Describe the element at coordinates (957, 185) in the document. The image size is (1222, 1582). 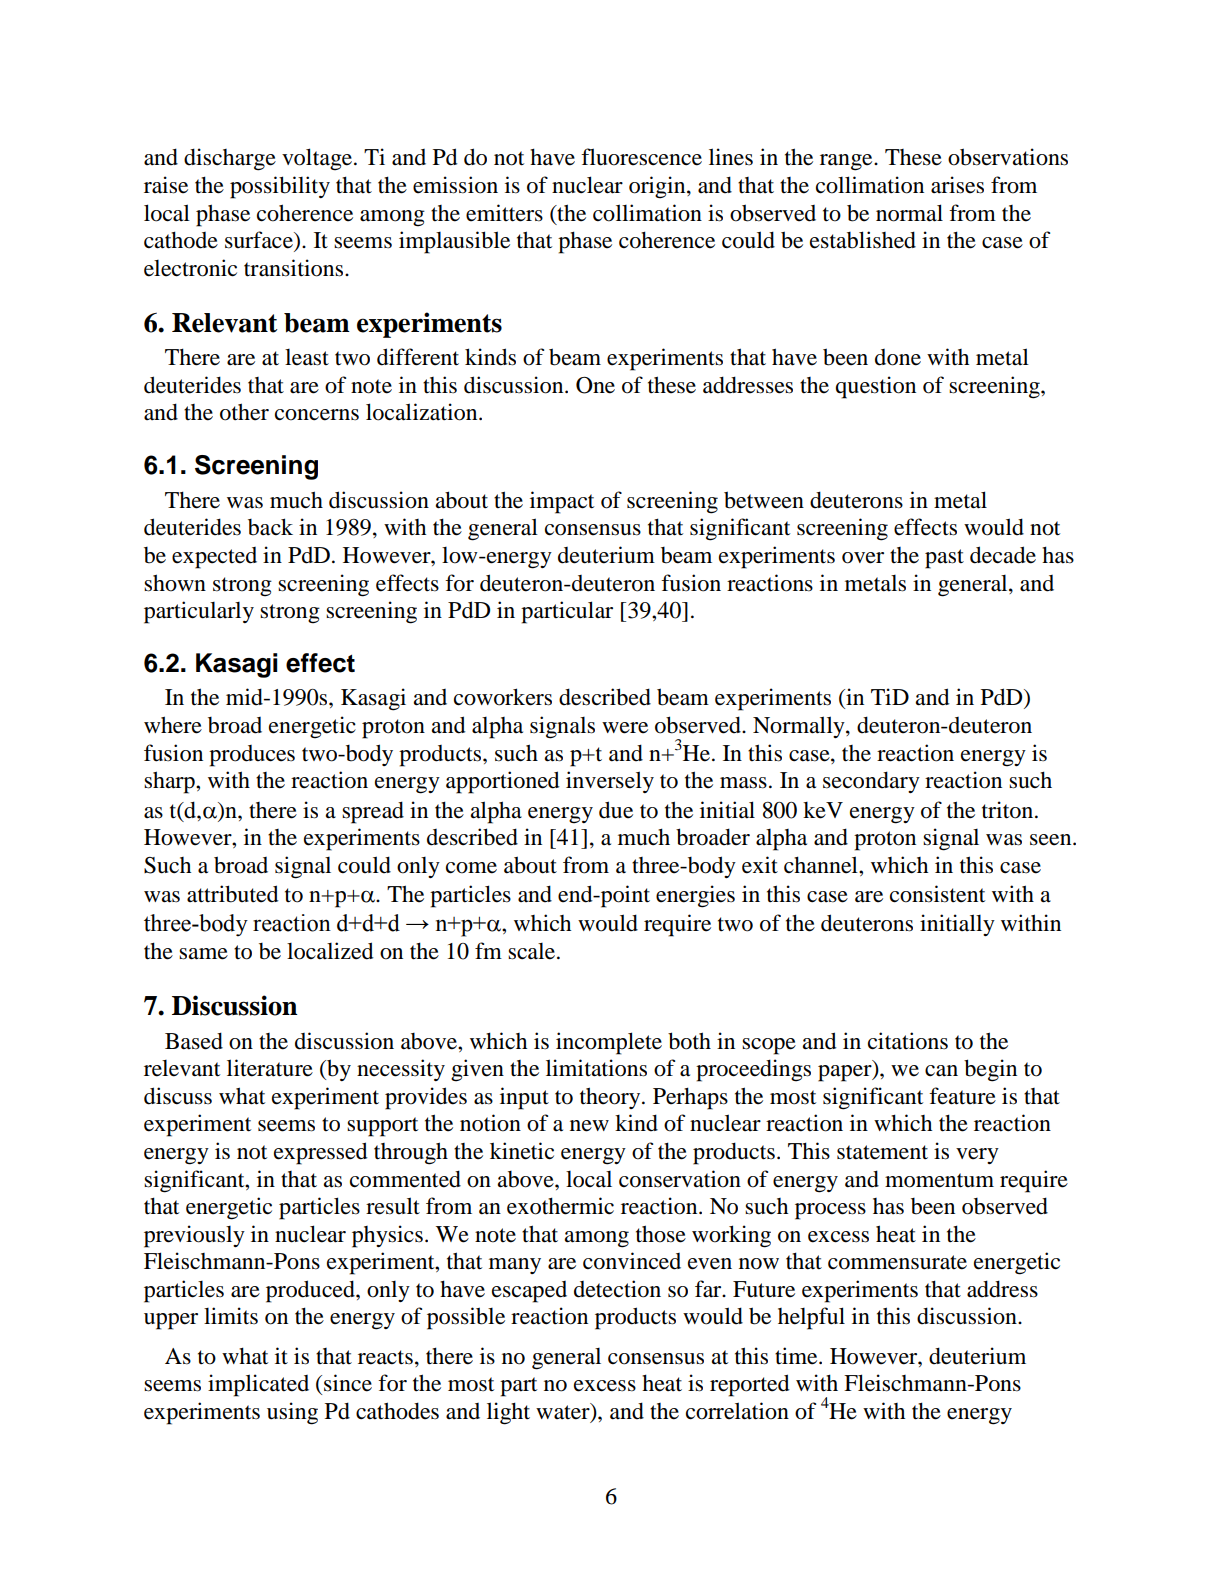
I see `arises` at that location.
